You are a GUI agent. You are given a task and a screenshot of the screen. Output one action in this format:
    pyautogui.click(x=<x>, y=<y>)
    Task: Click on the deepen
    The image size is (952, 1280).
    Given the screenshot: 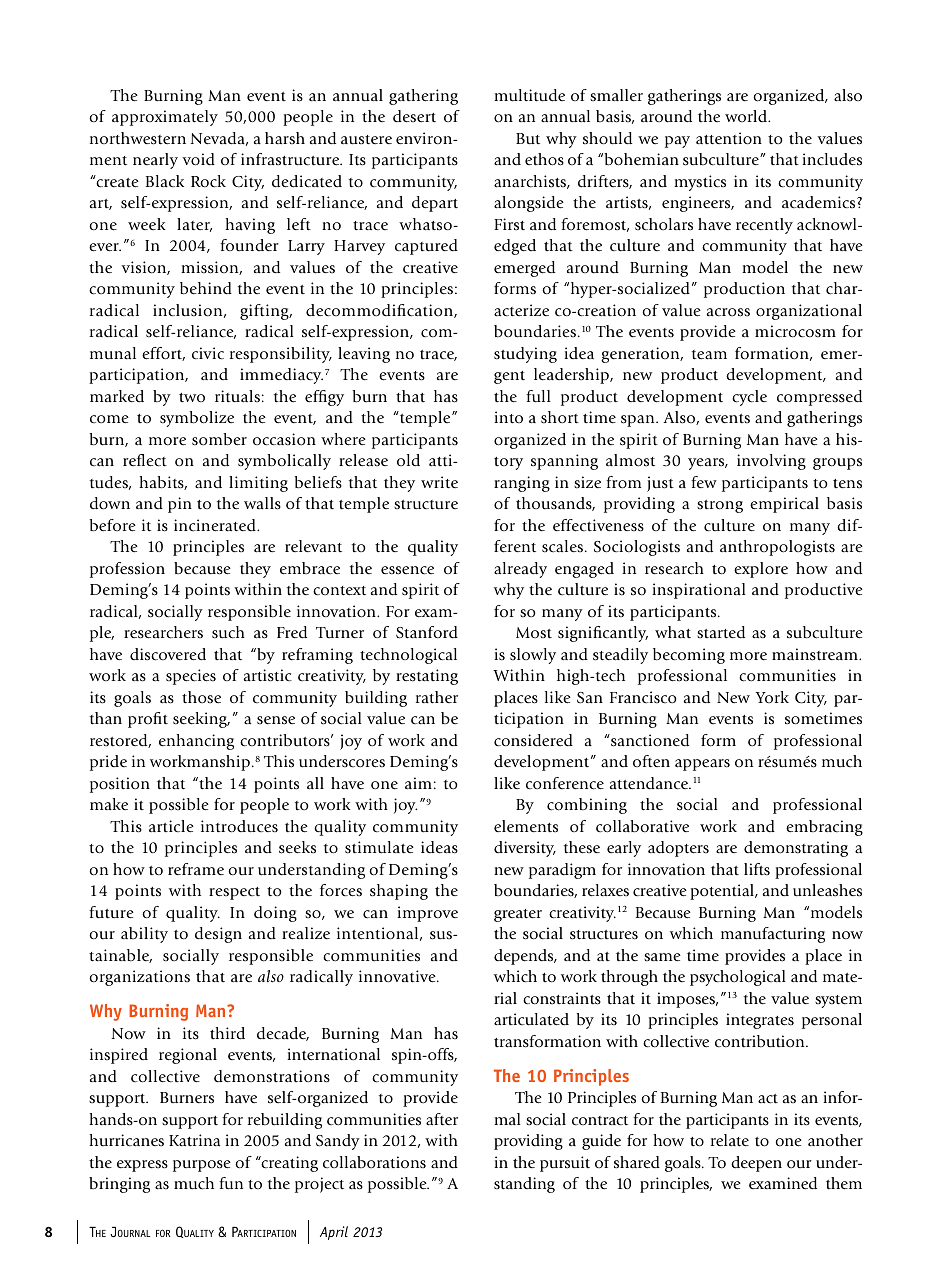 What is the action you would take?
    pyautogui.click(x=756, y=1164)
